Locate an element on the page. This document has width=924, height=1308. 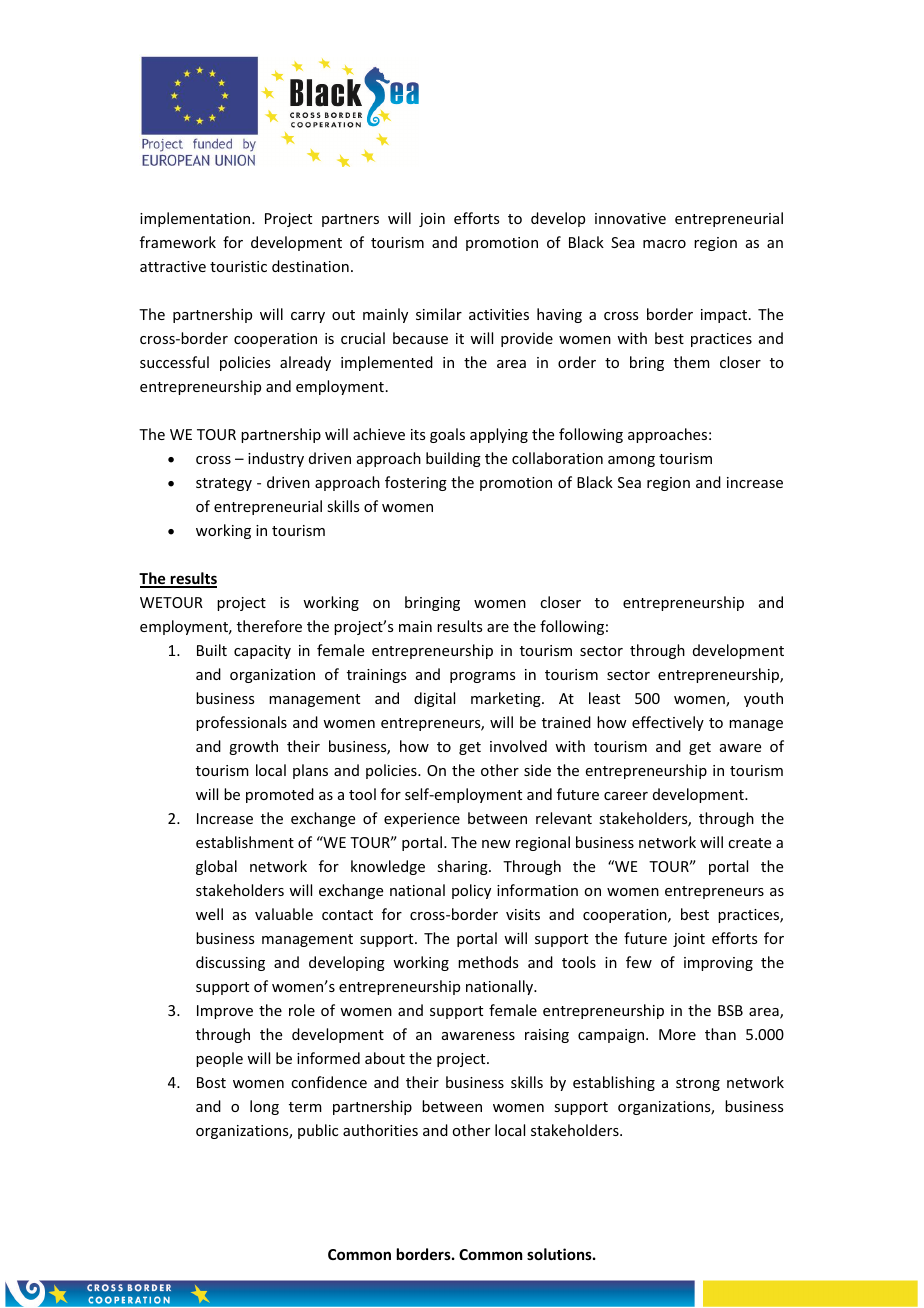
similar is located at coordinates (439, 314).
